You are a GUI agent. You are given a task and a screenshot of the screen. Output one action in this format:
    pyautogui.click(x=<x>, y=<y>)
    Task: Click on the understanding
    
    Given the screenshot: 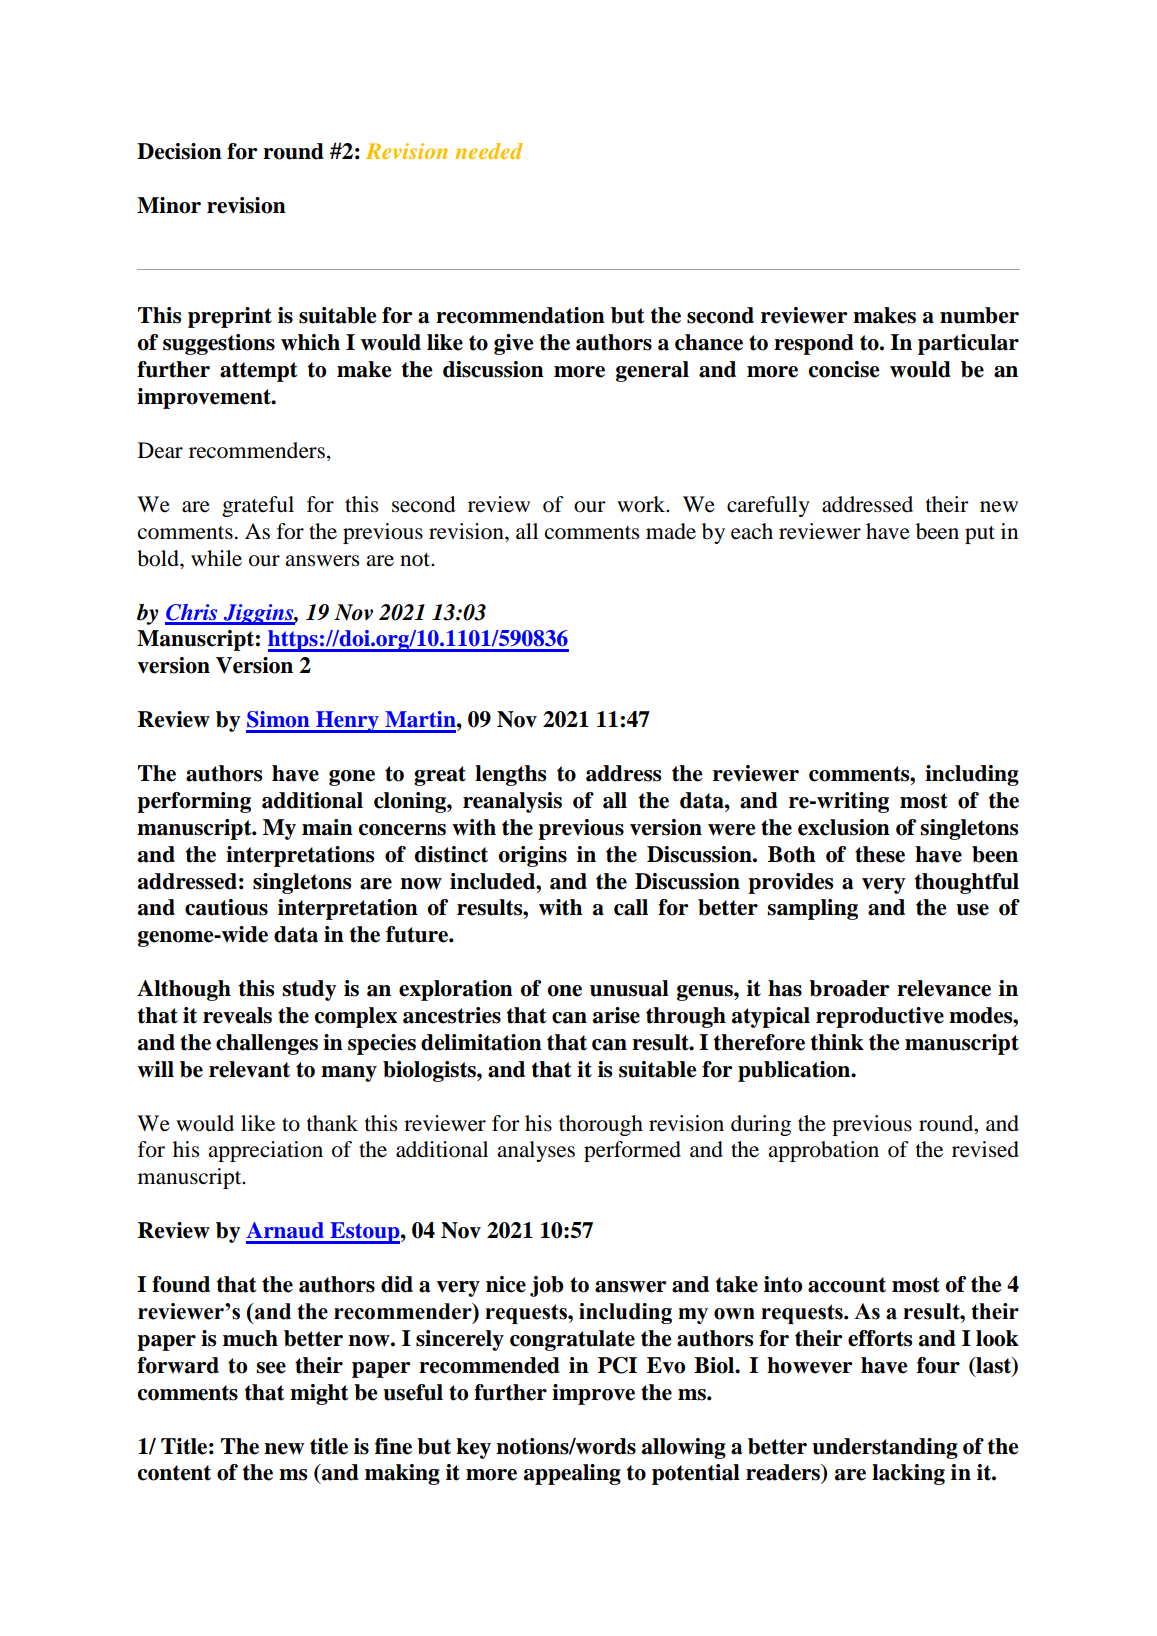 What is the action you would take?
    pyautogui.click(x=885, y=1448)
